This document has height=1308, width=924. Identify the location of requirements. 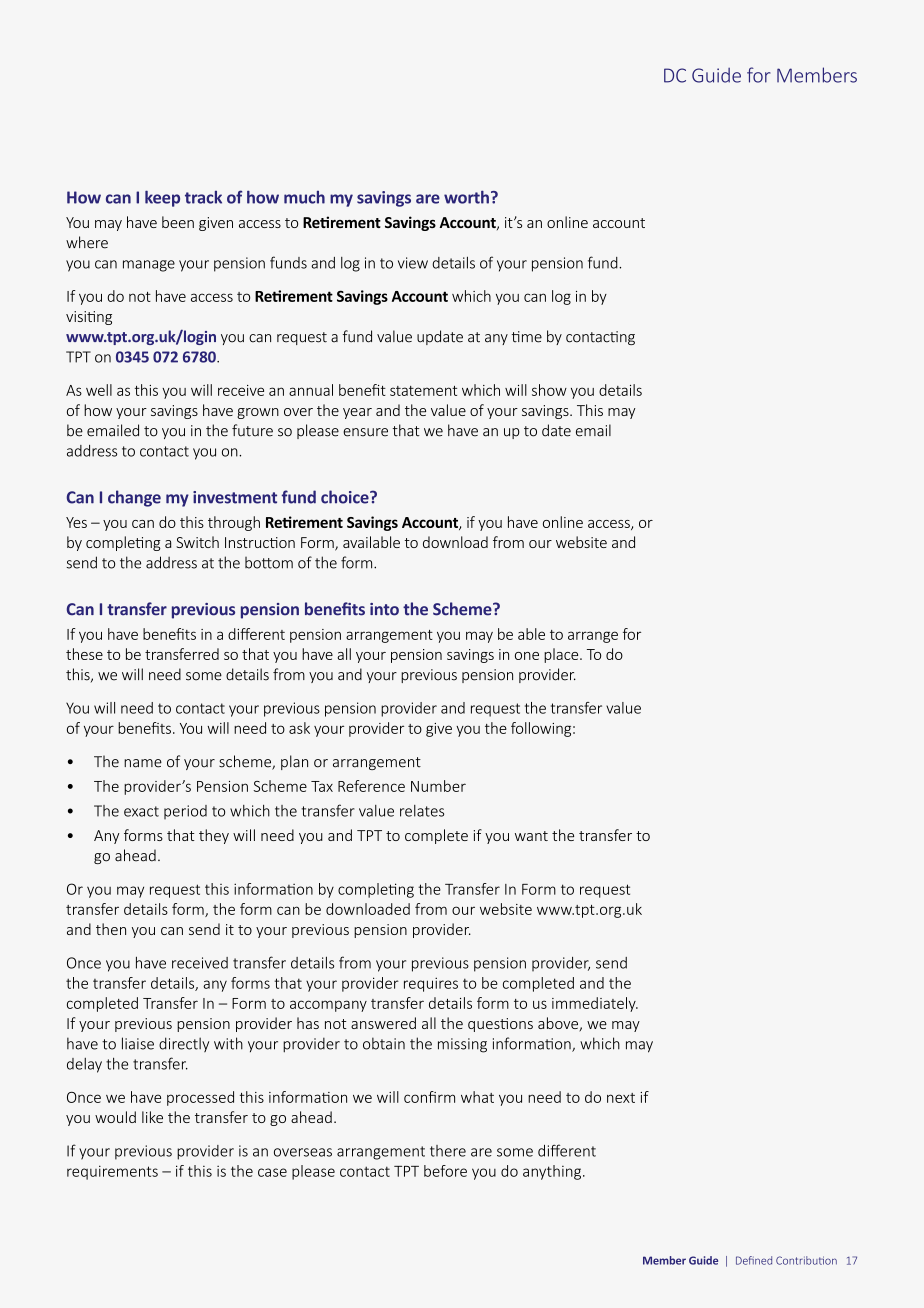
(112, 1172).
